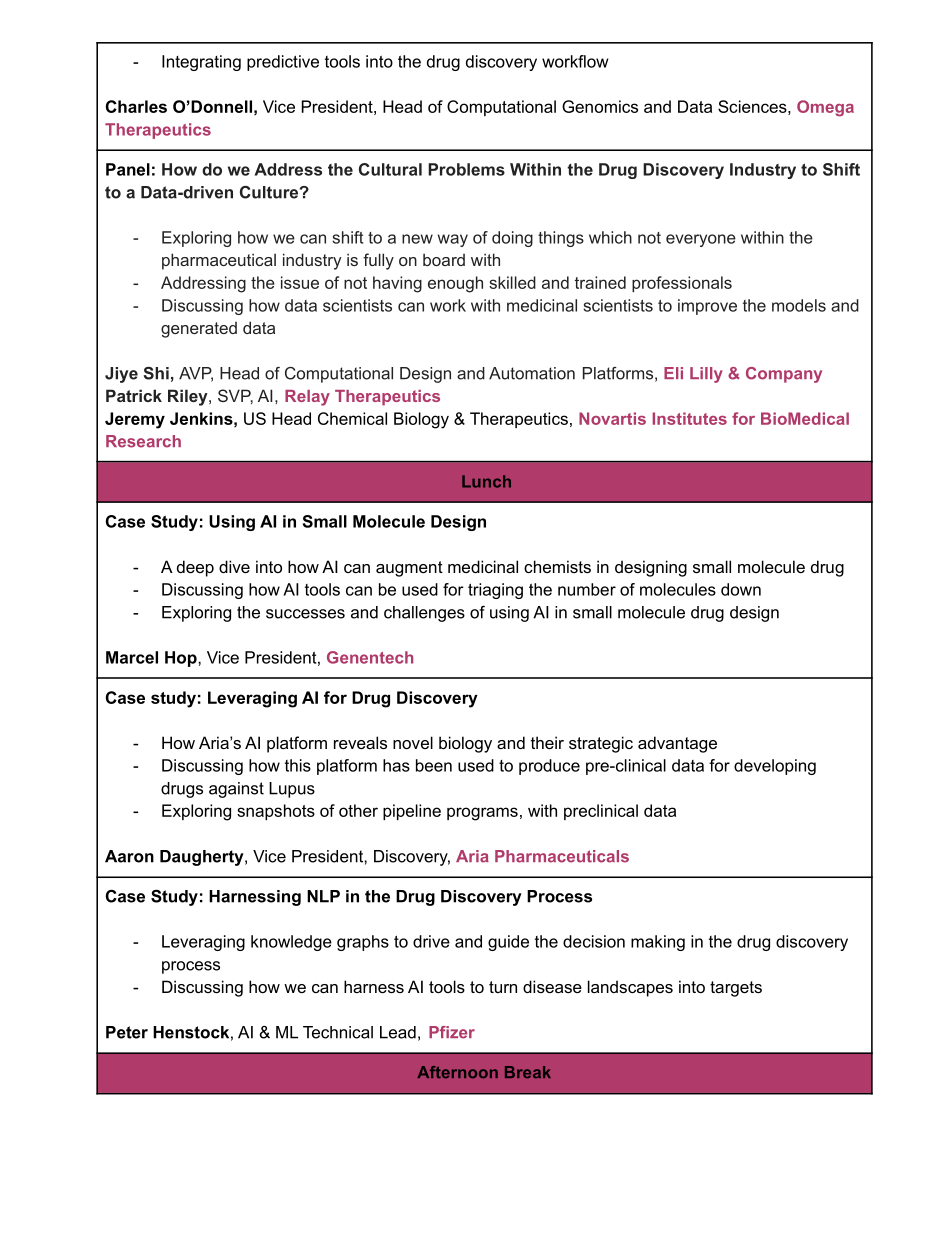 The width and height of the screenshot is (952, 1233). I want to click on deep, so click(195, 568).
